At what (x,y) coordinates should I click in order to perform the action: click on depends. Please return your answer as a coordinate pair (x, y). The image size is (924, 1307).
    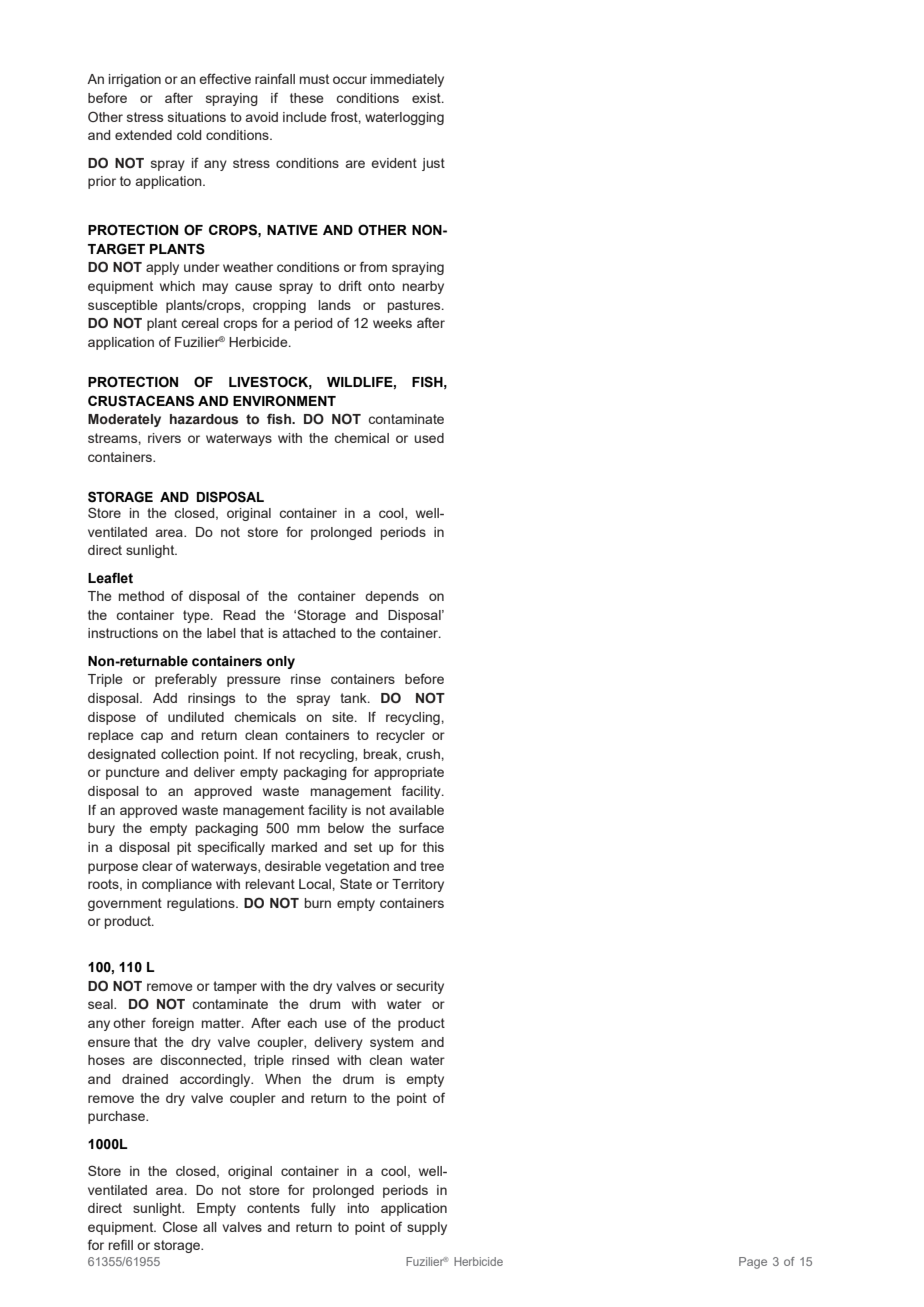
    Looking at the image, I should click on (392, 597).
